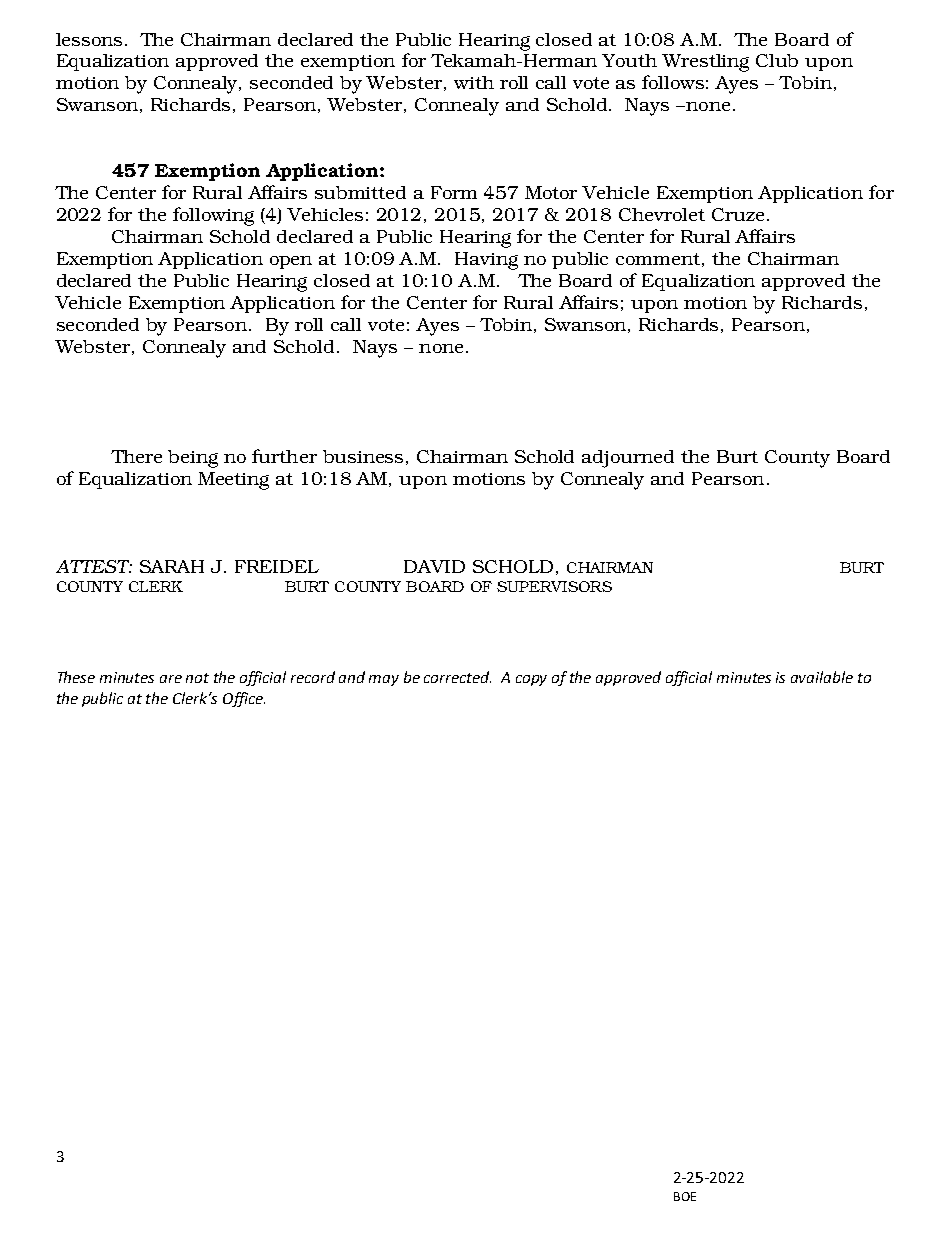 This screenshot has height=1233, width=952. I want to click on SARAH, so click(172, 566).
